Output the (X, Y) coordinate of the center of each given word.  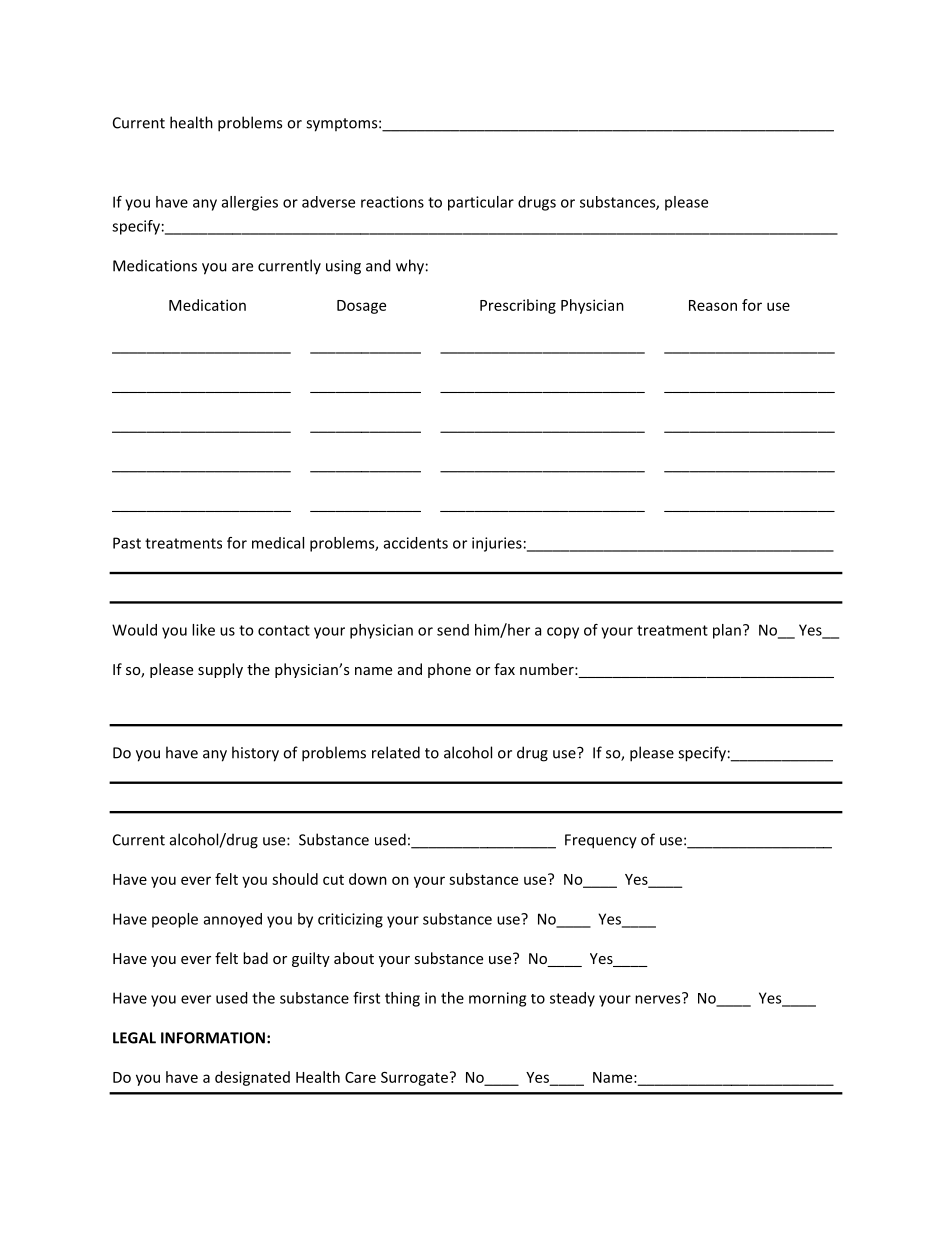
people (175, 920)
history (255, 754)
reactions (392, 202)
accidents (416, 543)
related (396, 752)
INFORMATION (213, 1038)
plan (727, 631)
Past (127, 543)
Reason (713, 305)
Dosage (361, 307)
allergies (250, 203)
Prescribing (518, 306)
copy (563, 633)
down (368, 879)
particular (481, 203)
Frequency (601, 841)
